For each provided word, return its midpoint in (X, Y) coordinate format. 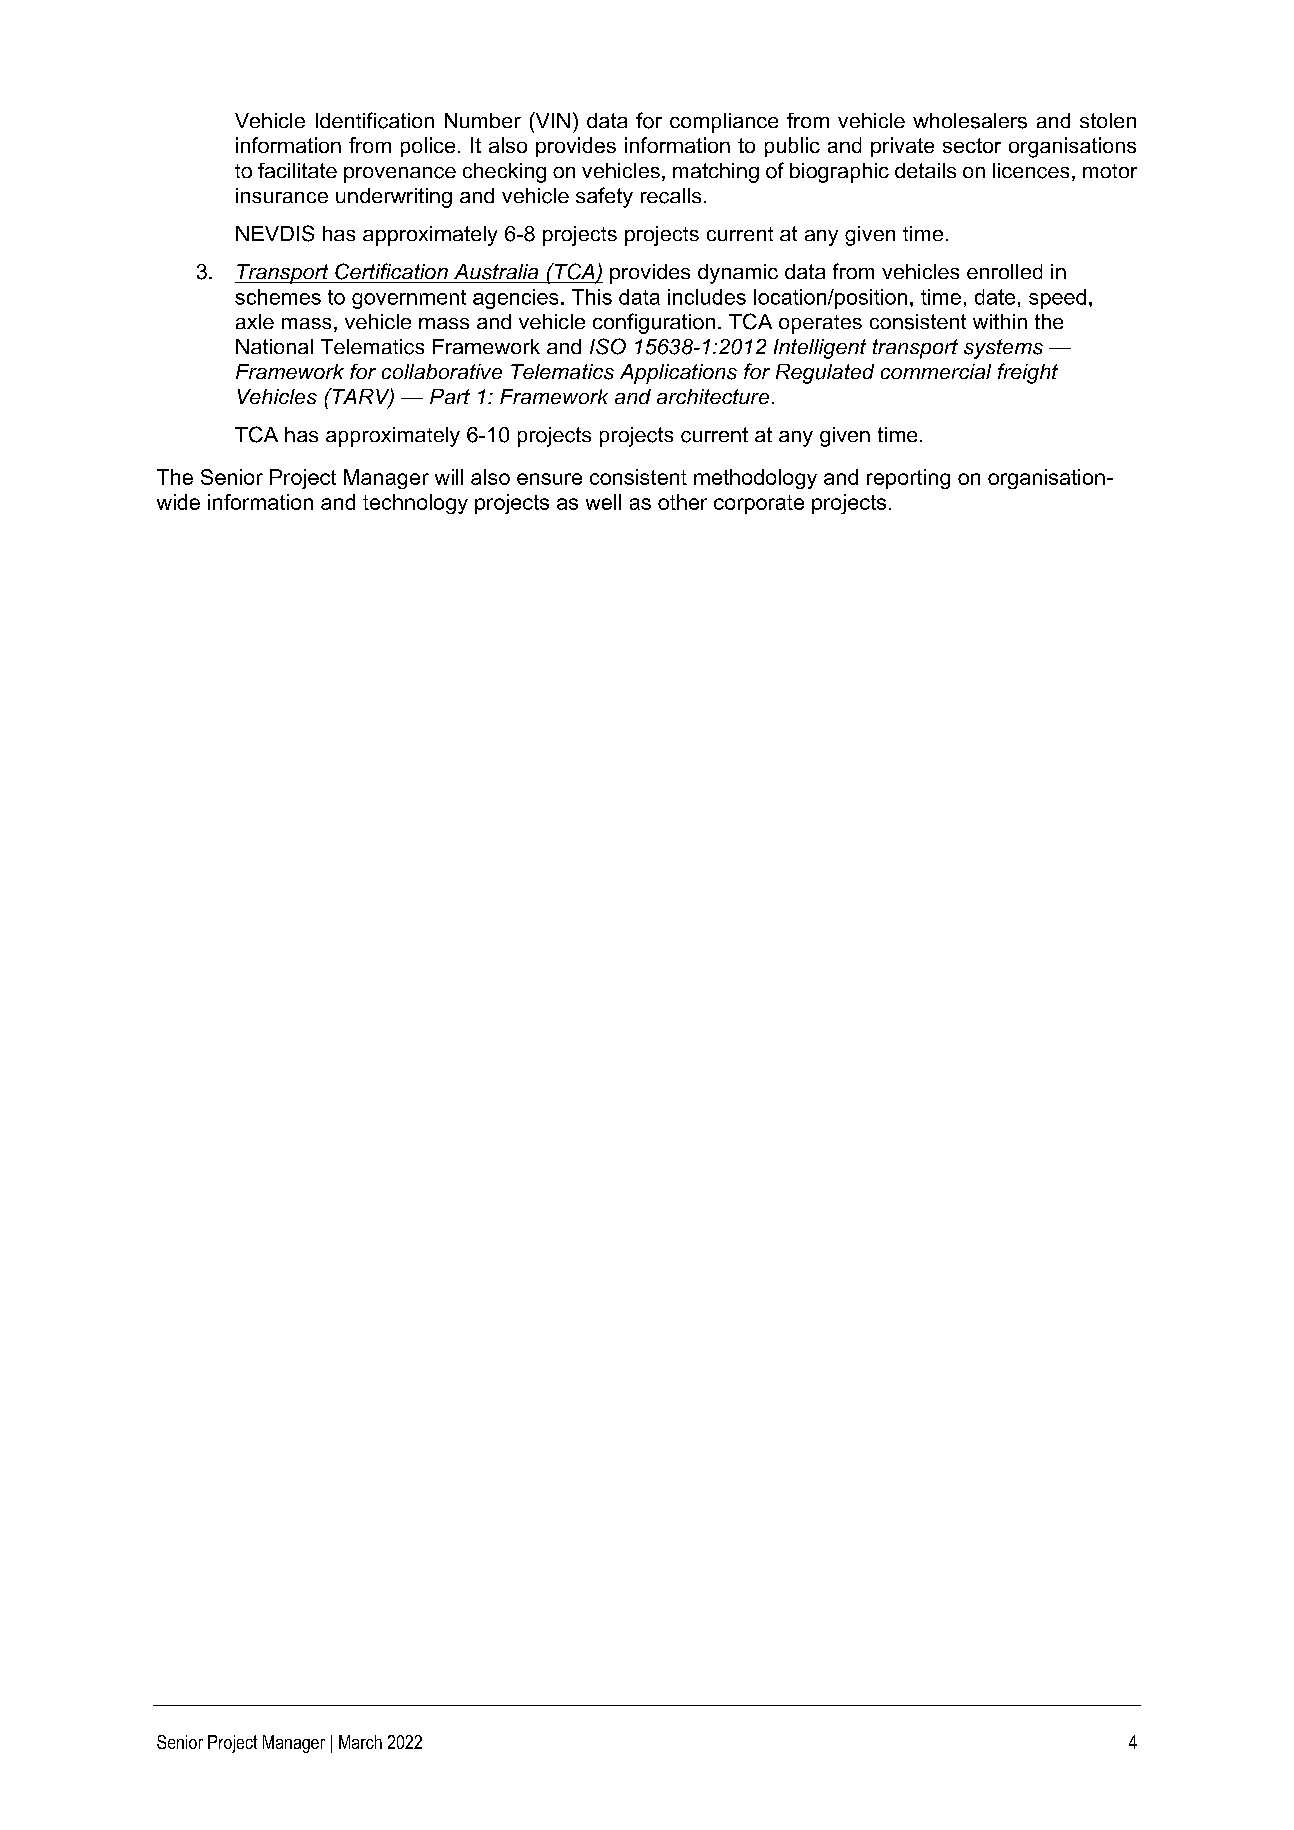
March (360, 1742)
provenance (400, 175)
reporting (908, 479)
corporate (759, 504)
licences (1031, 171)
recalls (671, 196)
